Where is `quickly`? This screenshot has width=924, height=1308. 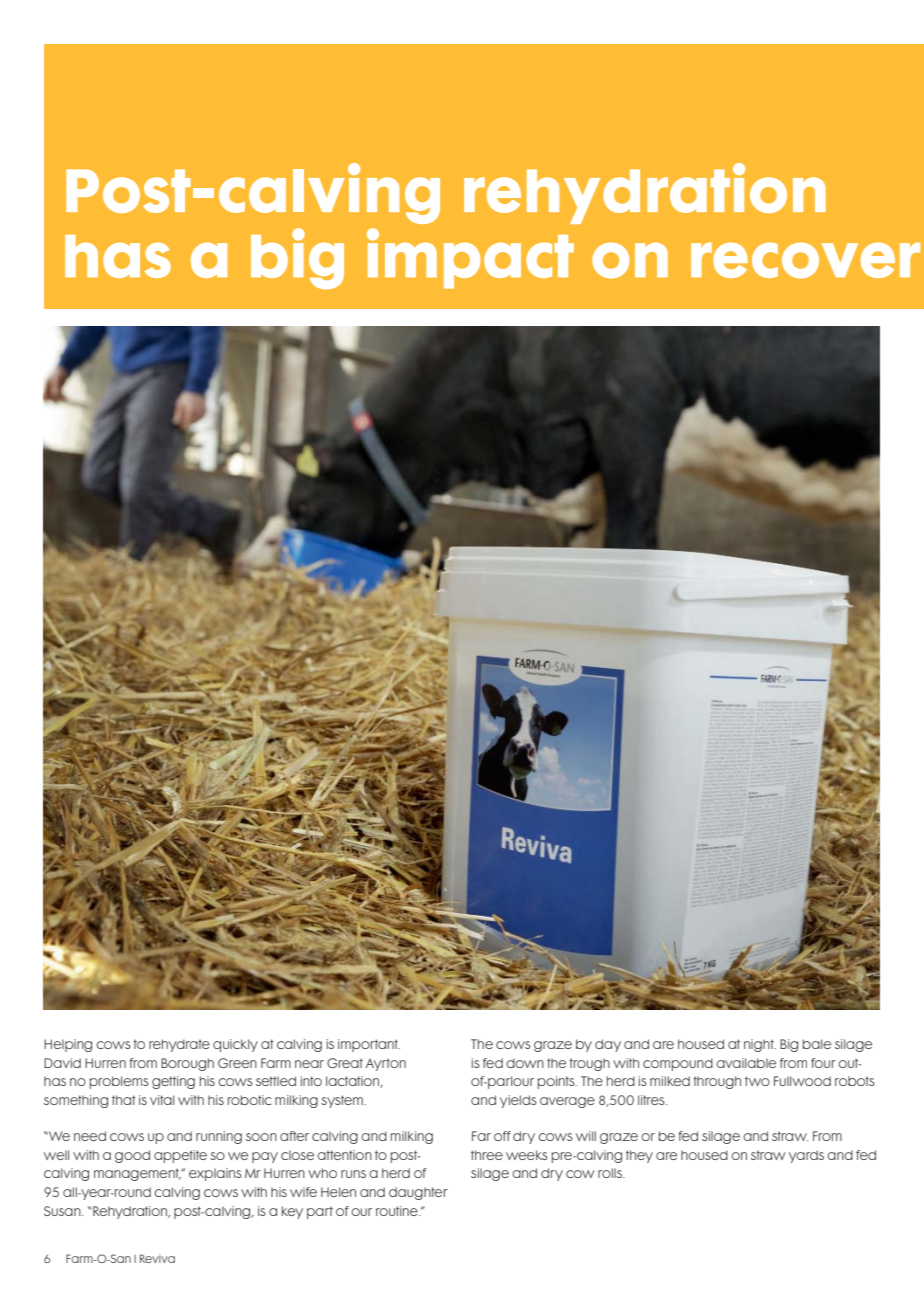 quickly is located at coordinates (235, 1045).
